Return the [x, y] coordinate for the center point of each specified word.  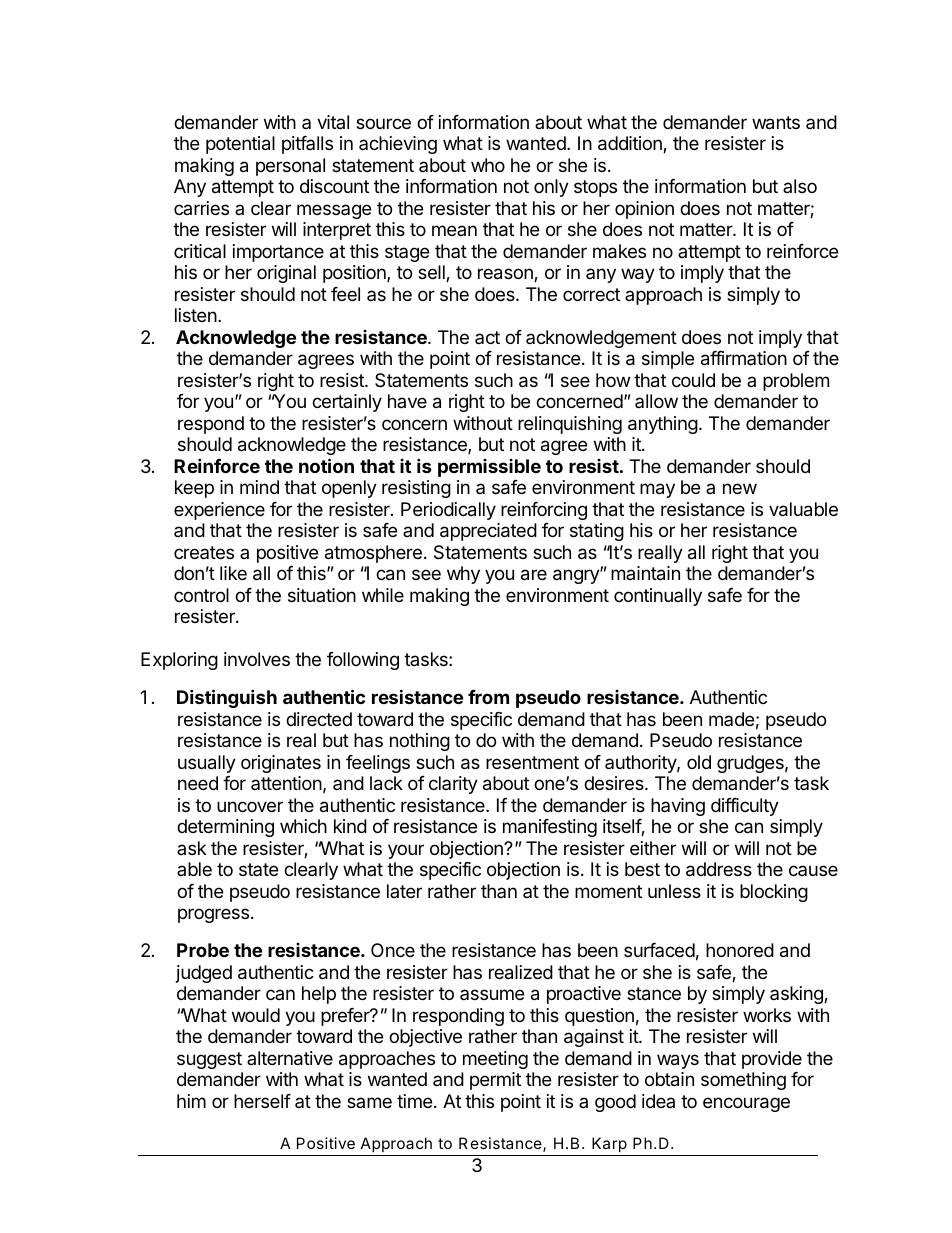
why [463, 575]
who [488, 165]
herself [262, 1101]
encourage [746, 1104]
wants [776, 123]
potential [240, 145]
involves [257, 659]
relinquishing [570, 425]
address [719, 869]
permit [495, 1081]
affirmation [744, 358]
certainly [347, 403]
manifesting [550, 828]
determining [225, 828]
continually [658, 597]
